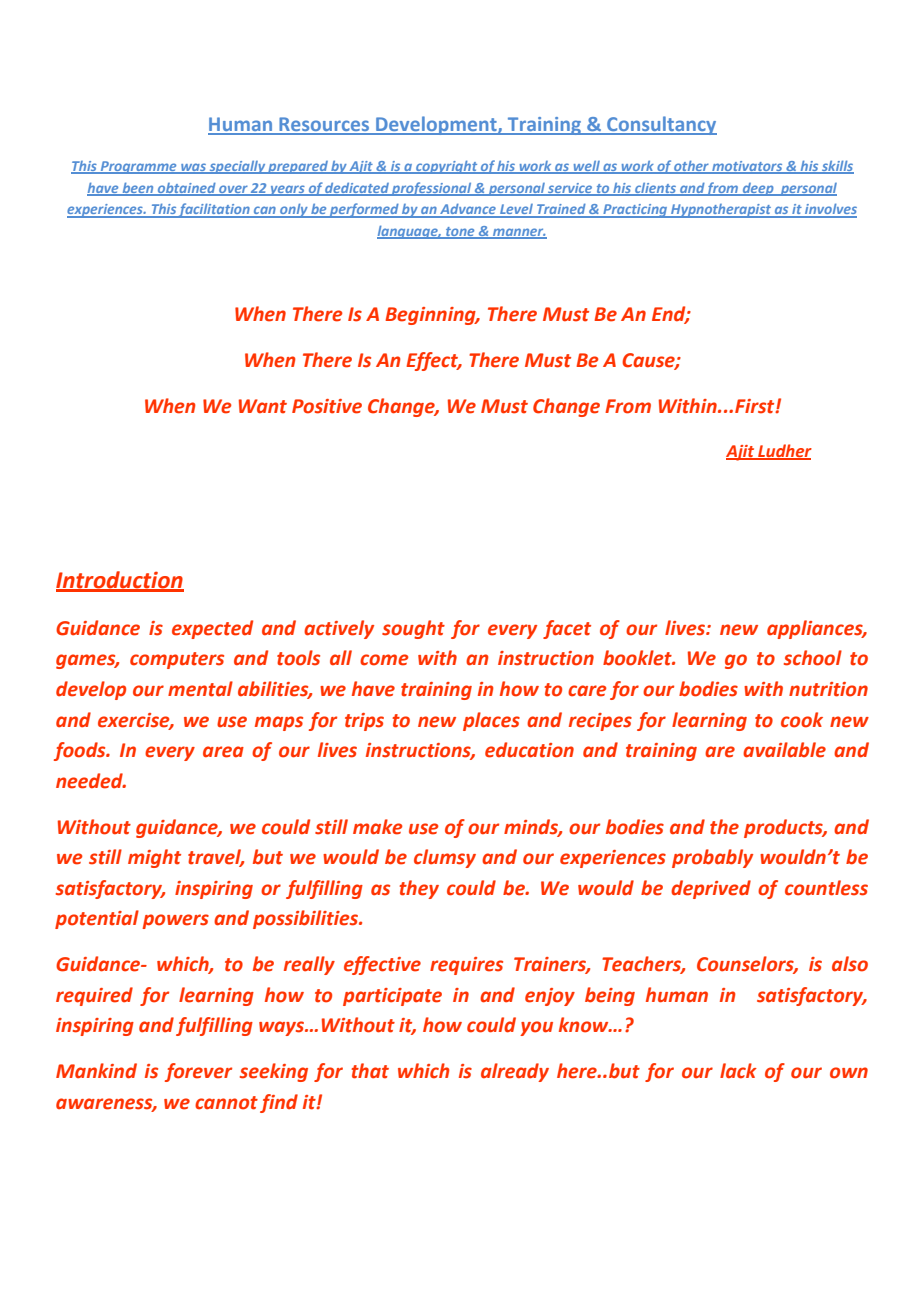 Image resolution: width=924 pixels, height=1308 pixels. What do you see at coordinates (738, 1071) in the screenshot?
I see `lack` at bounding box center [738, 1071].
